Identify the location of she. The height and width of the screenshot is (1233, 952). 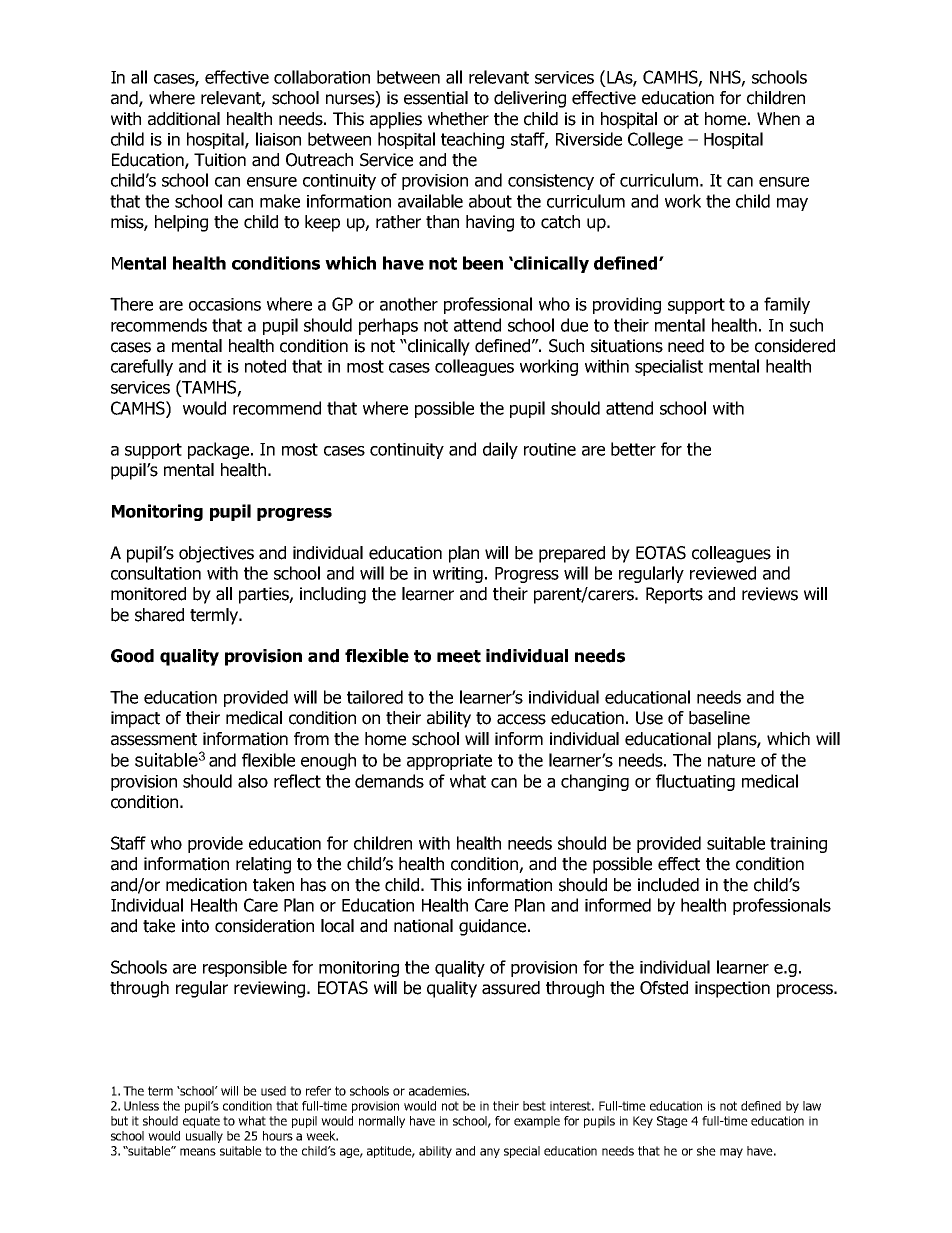
(706, 1151).
